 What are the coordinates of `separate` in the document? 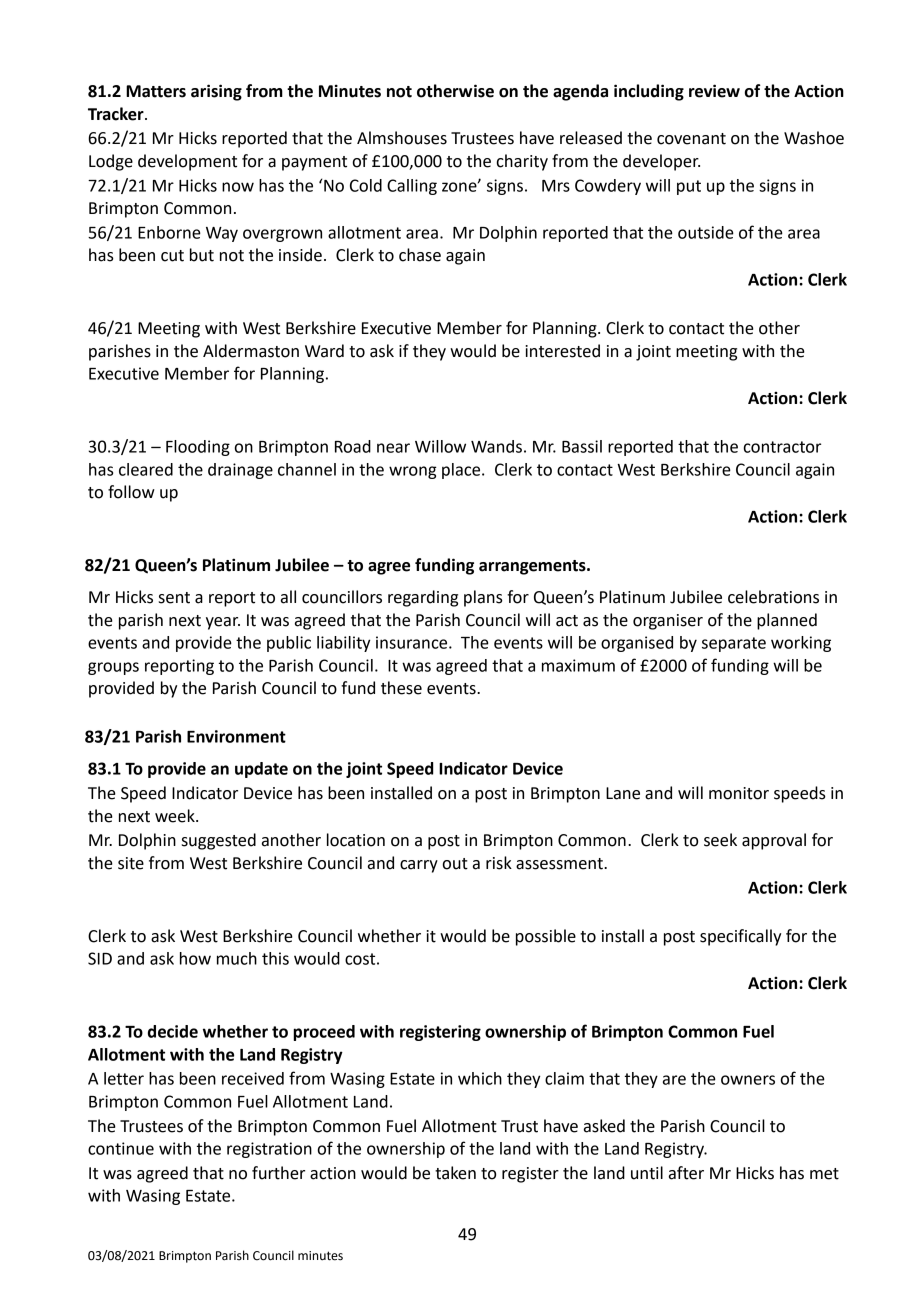 It's located at (734, 644).
